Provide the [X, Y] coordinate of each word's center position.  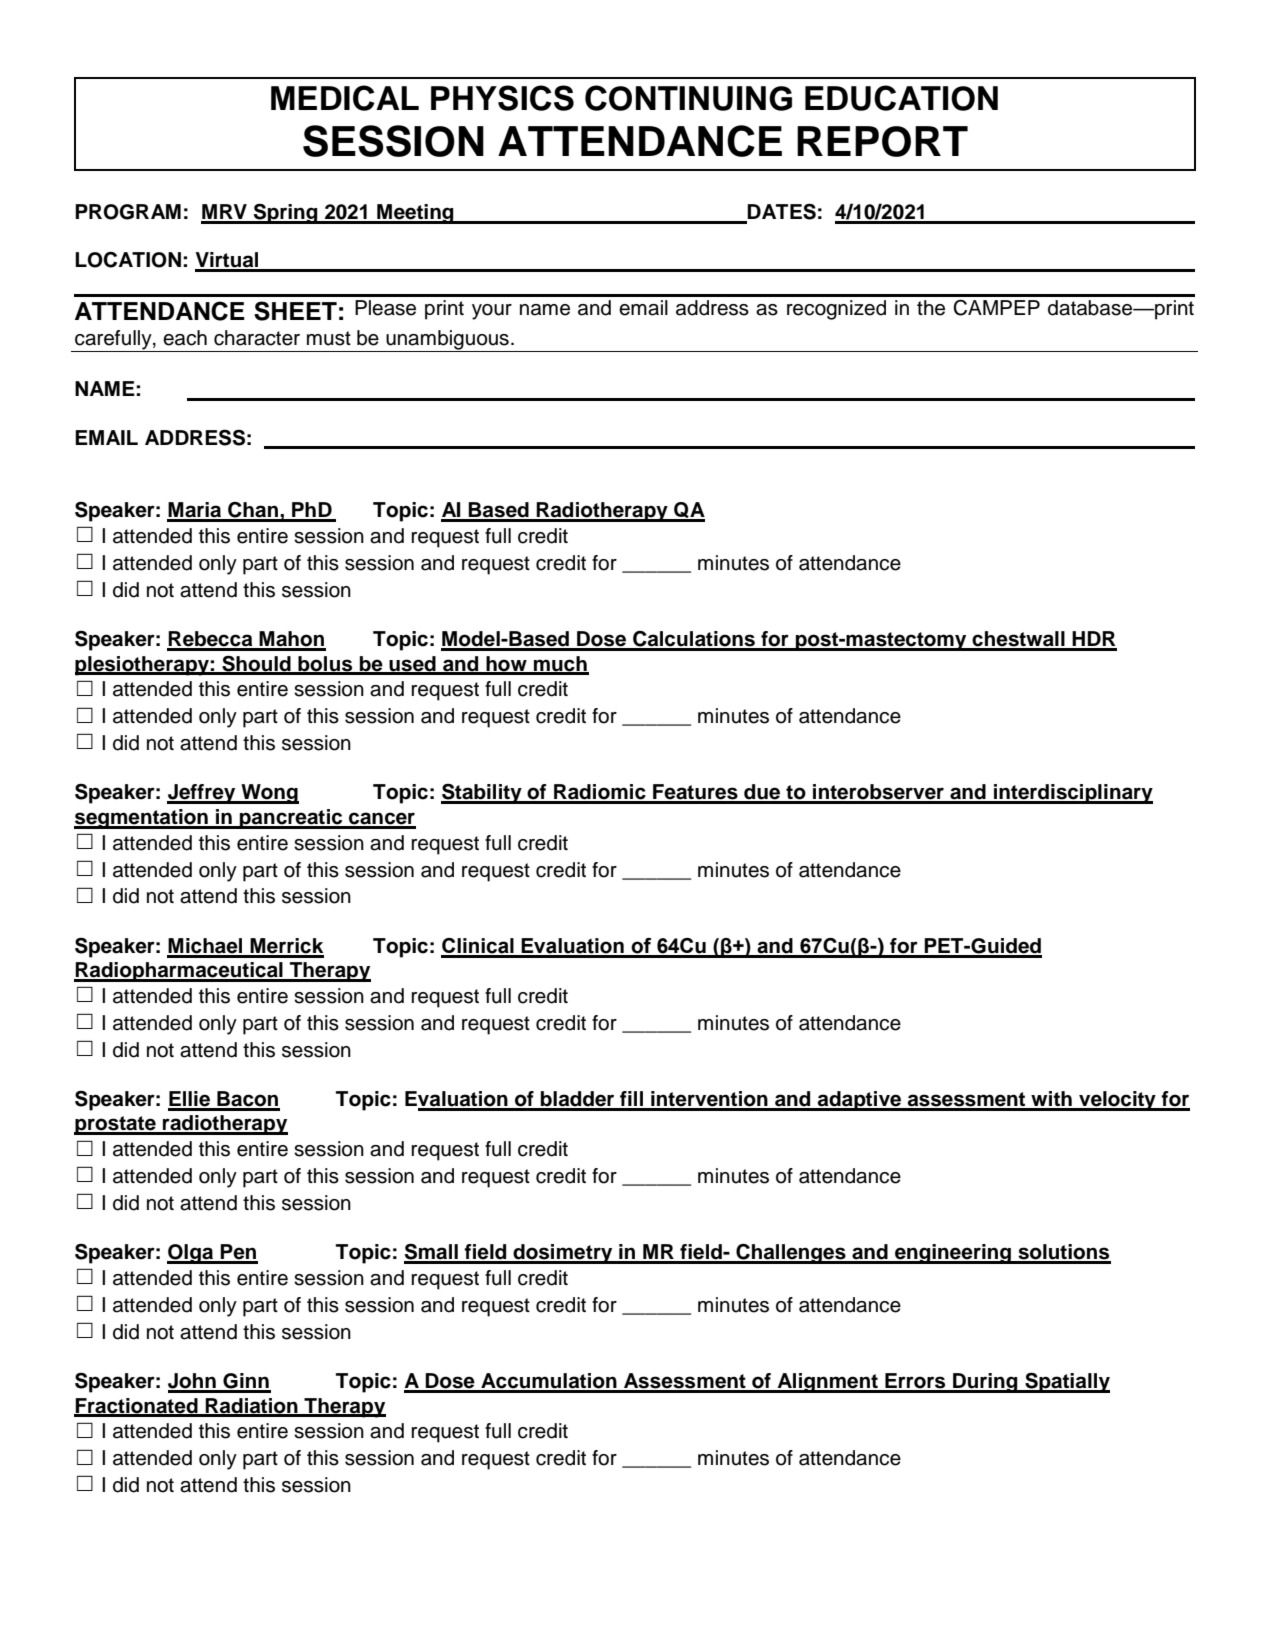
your [492, 312]
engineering [953, 1254]
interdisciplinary [1072, 794]
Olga [191, 1254]
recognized [836, 310]
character [257, 338]
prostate [116, 1125]
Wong [269, 794]
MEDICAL [345, 98]
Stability [482, 794]
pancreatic [291, 819]
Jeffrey [202, 794]
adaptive [860, 1101]
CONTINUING [688, 98]
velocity [1117, 1101]
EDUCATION [901, 98]
